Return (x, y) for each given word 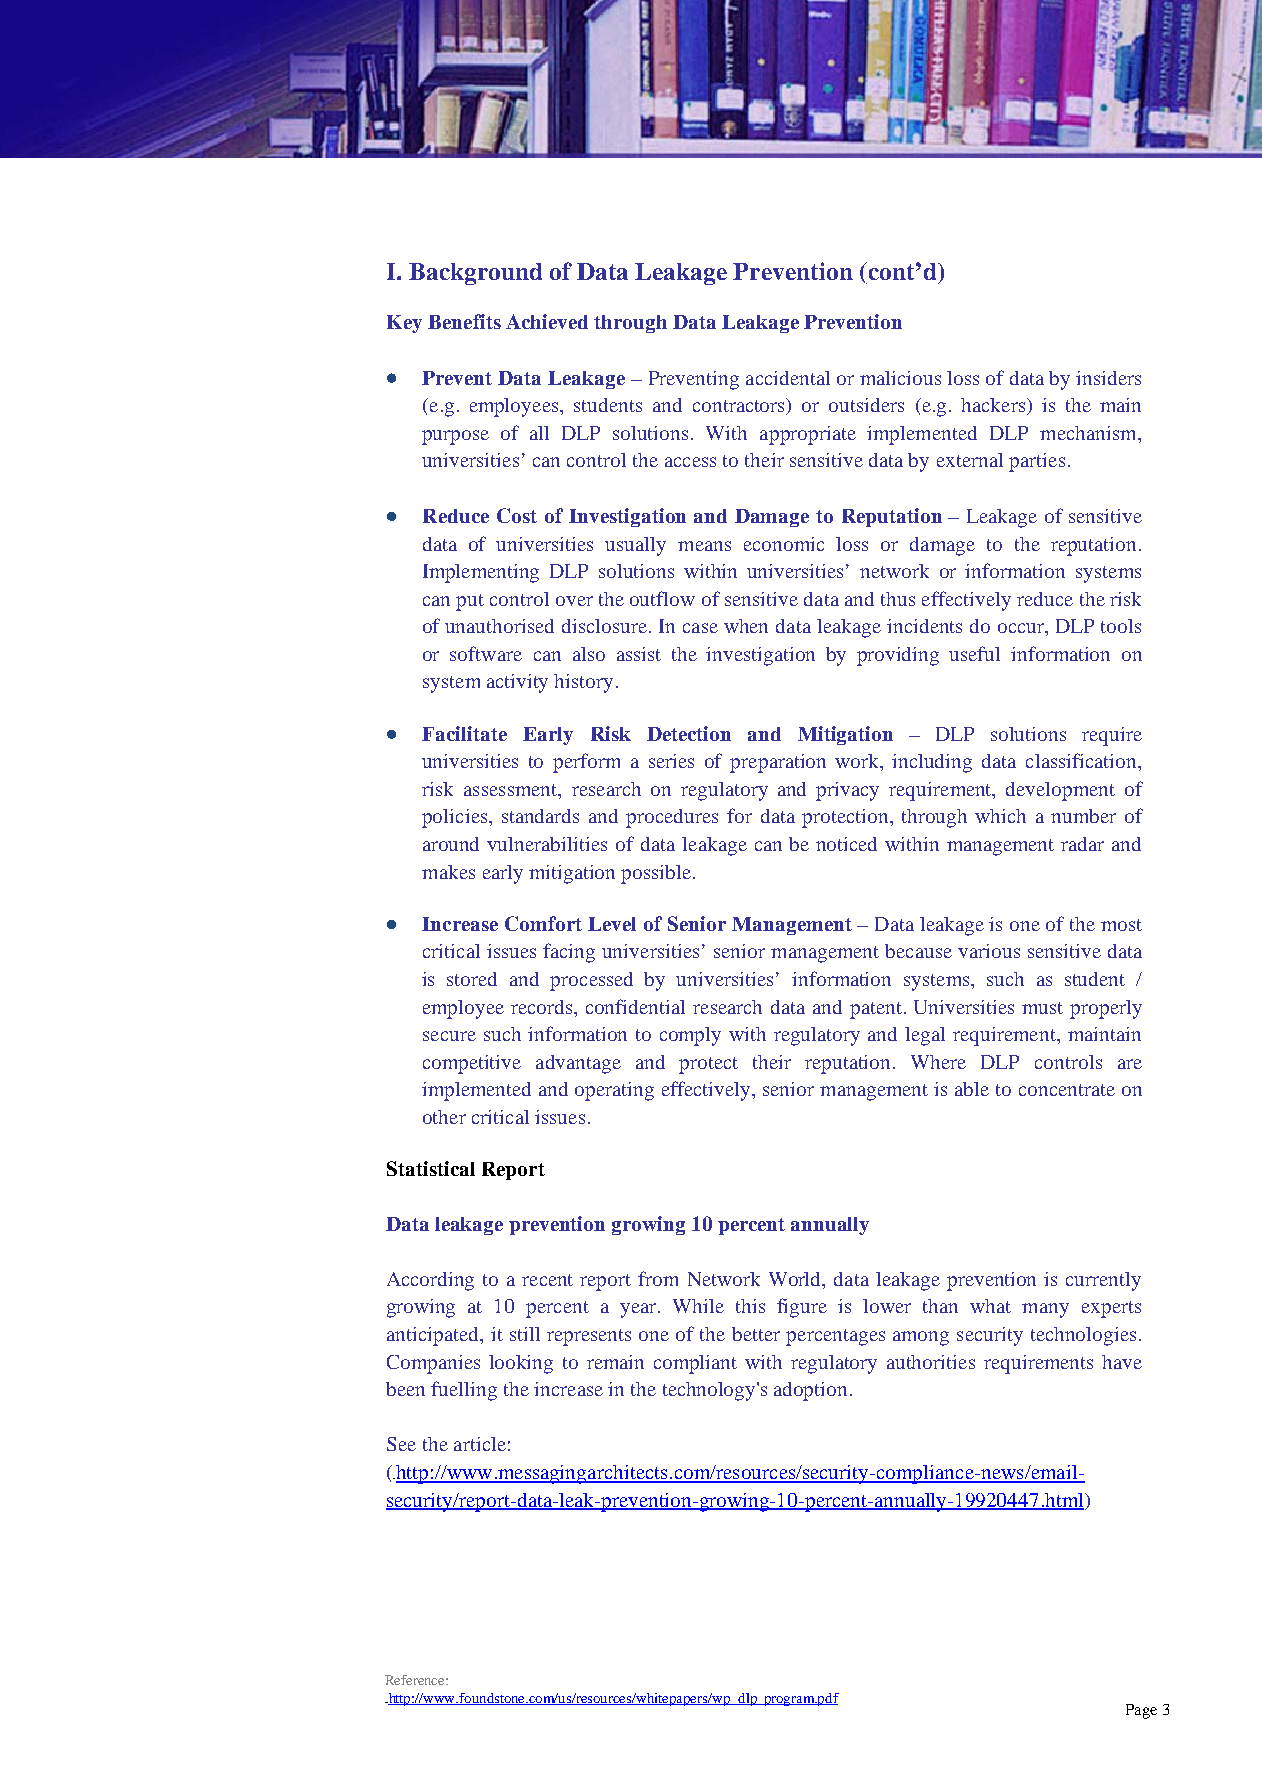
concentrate (1067, 1090)
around (451, 844)
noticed (846, 844)
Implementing (481, 573)
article (480, 1444)
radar (1082, 844)
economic (784, 544)
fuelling (464, 1391)
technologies (1083, 1336)
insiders (1108, 378)
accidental (788, 378)
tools (1121, 626)
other (444, 1117)
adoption (810, 1391)
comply (690, 1036)
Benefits (464, 321)
